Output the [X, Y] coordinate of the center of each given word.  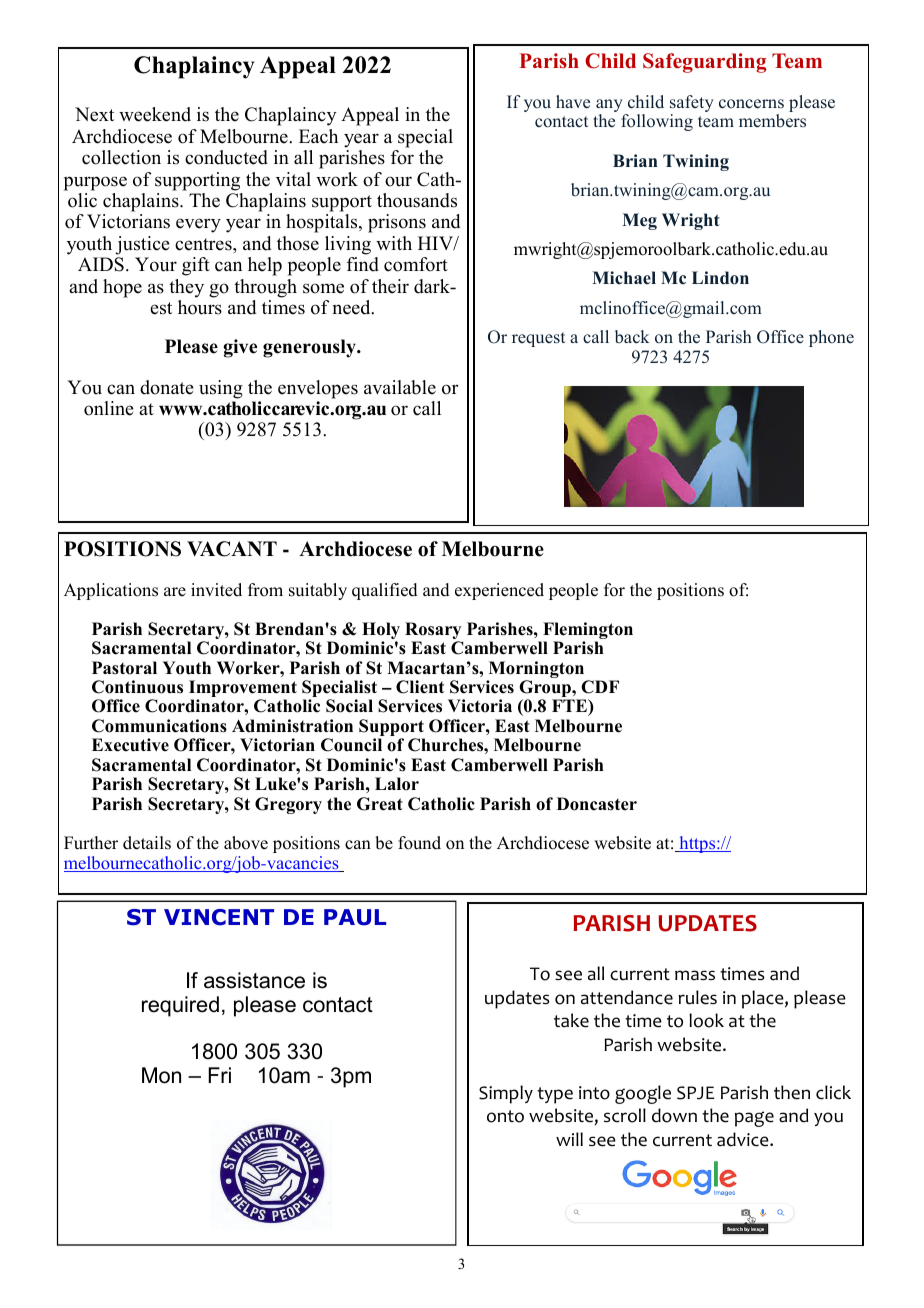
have [573, 102]
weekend [155, 114]
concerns [751, 104]
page [754, 1119]
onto [505, 1116]
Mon [161, 1075]
